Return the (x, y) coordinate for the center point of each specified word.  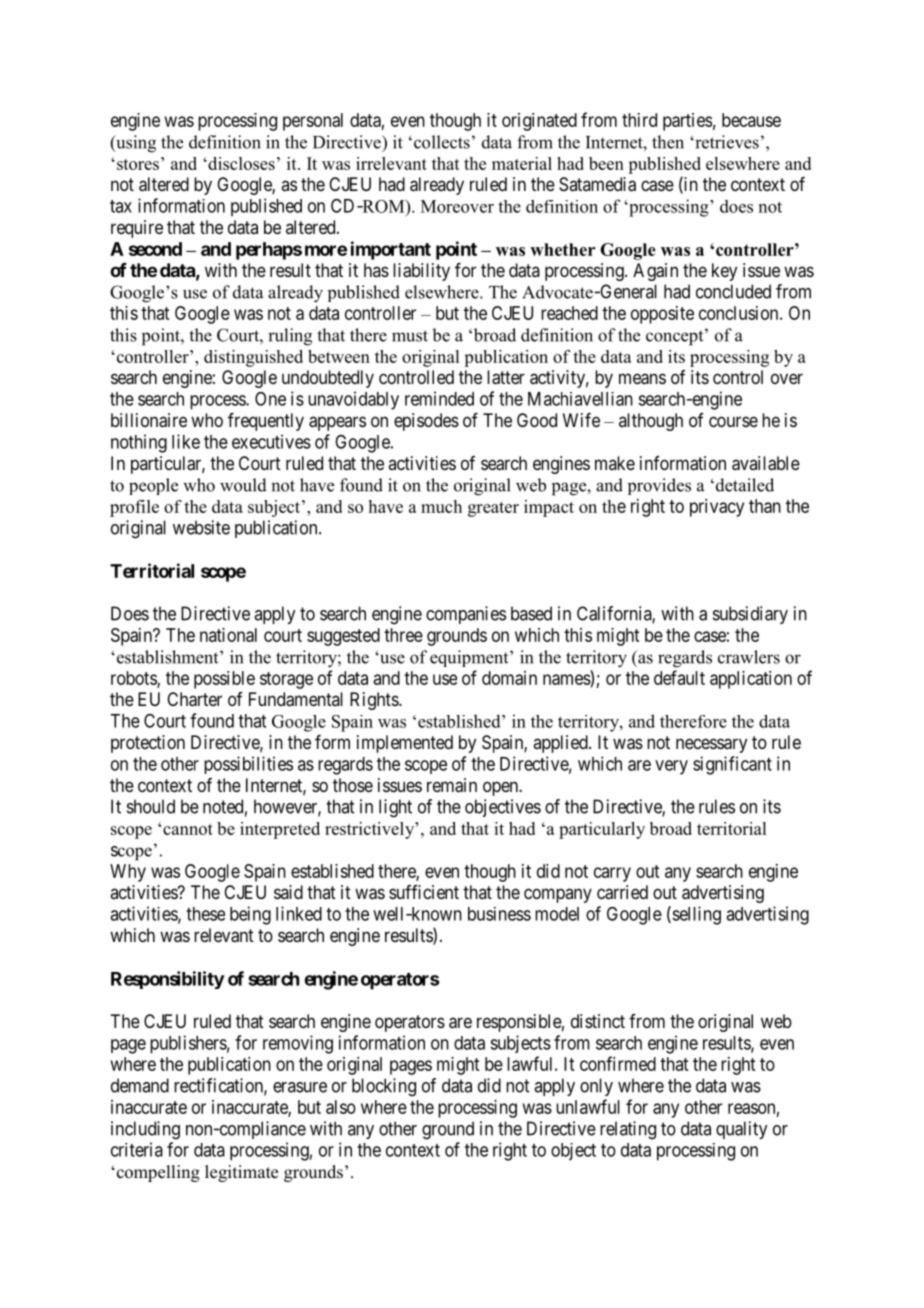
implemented (405, 744)
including (145, 1130)
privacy (717, 508)
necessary (711, 745)
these (205, 914)
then (668, 142)
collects (442, 142)
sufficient (424, 892)
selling (695, 915)
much (441, 506)
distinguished (253, 358)
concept (676, 337)
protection (148, 744)
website (201, 527)
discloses (240, 163)
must (410, 336)
